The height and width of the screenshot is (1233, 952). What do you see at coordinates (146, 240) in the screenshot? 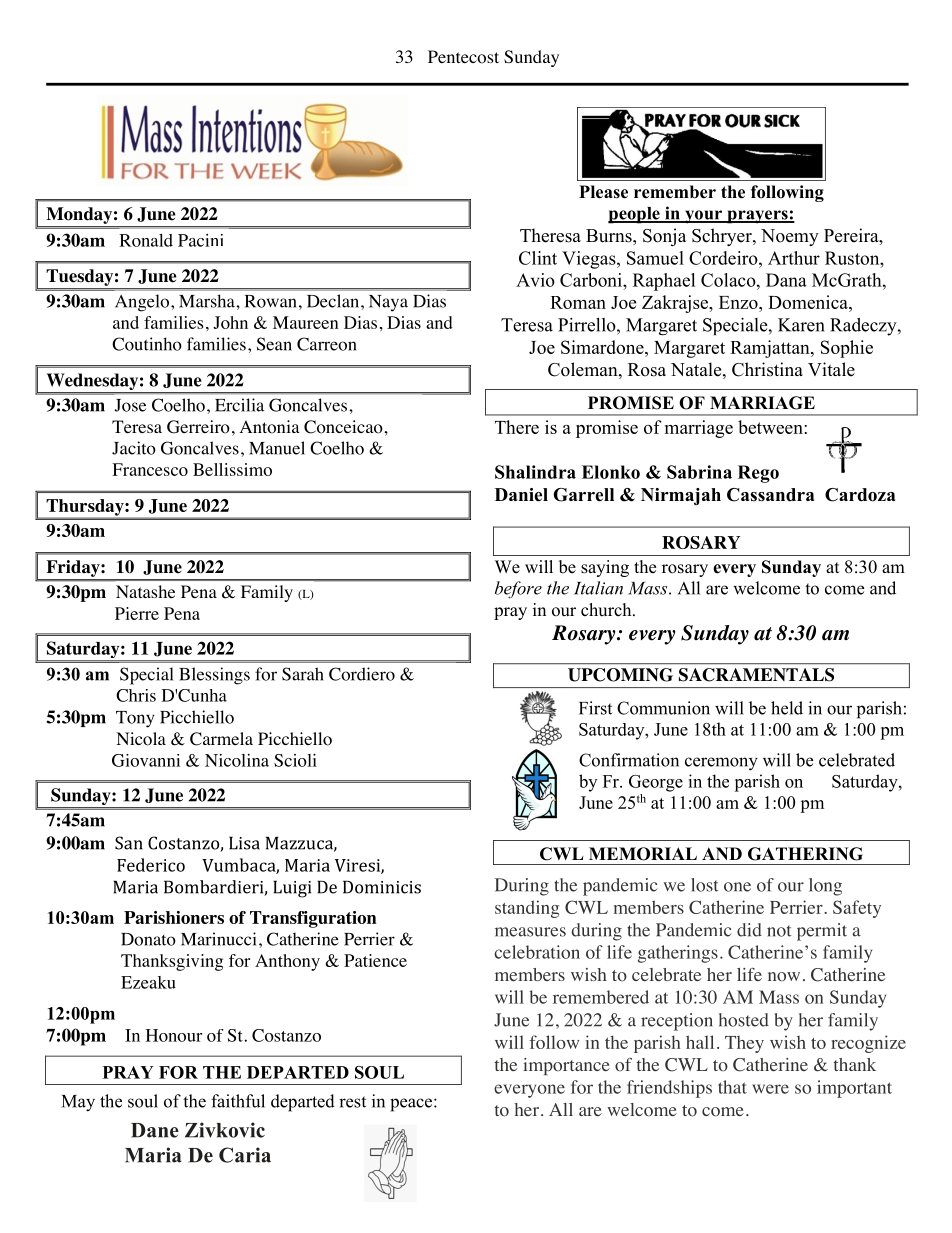
I see `Ronald` at bounding box center [146, 240].
